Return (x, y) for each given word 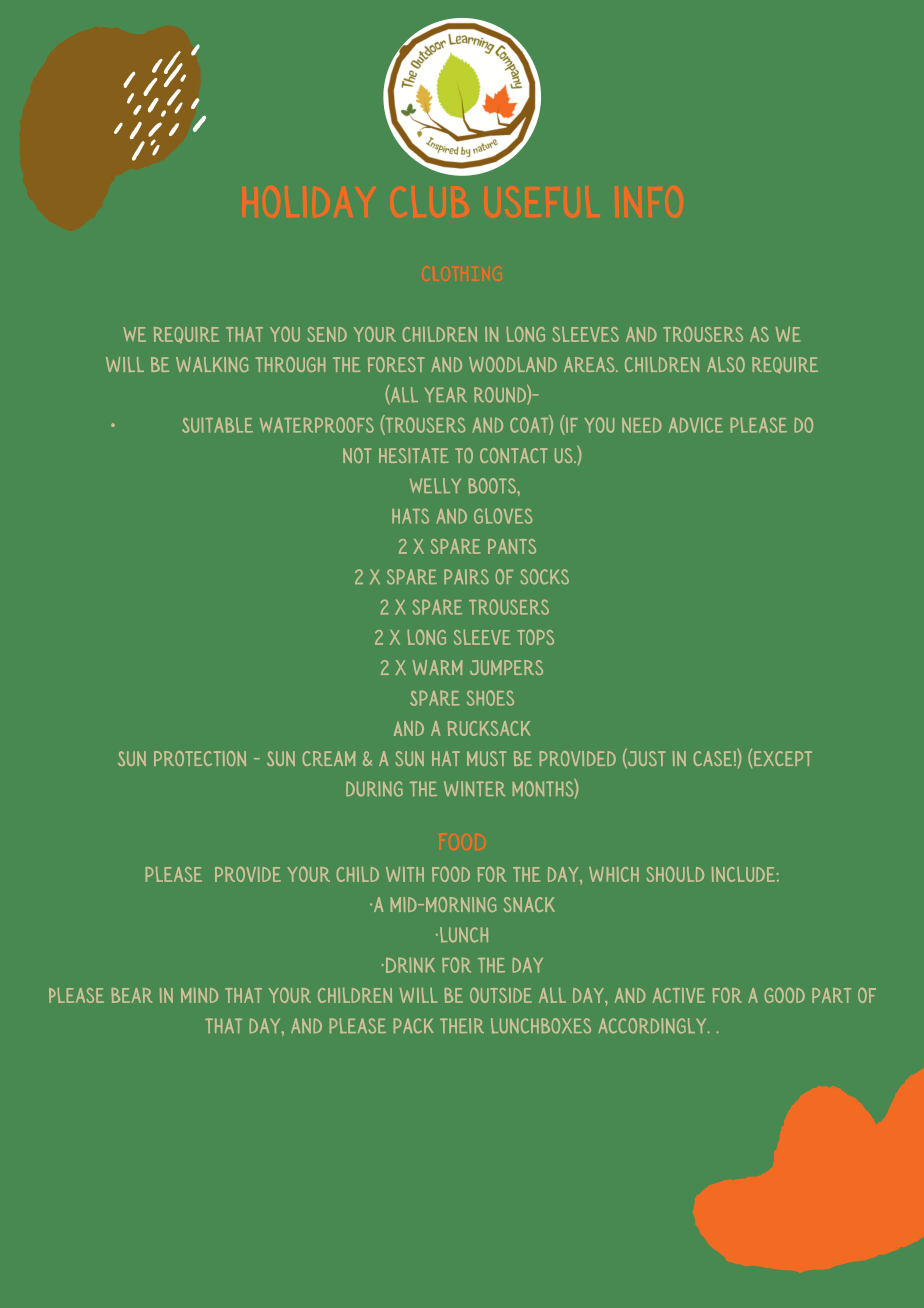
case (713, 758)
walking (212, 364)
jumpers (506, 667)
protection (200, 758)
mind (199, 995)
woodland (513, 364)
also (726, 364)
